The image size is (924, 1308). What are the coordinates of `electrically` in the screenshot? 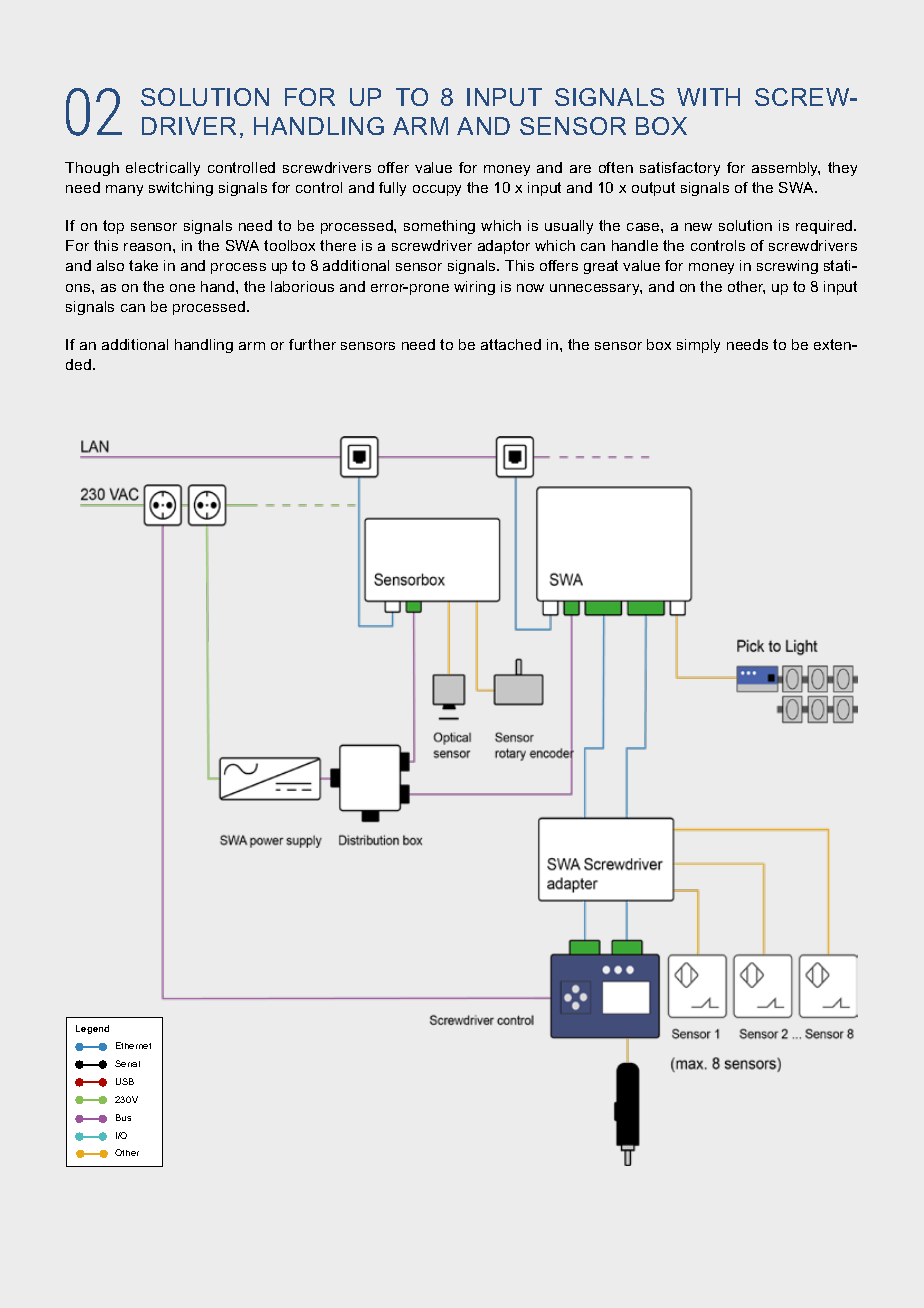 It's located at (163, 169).
